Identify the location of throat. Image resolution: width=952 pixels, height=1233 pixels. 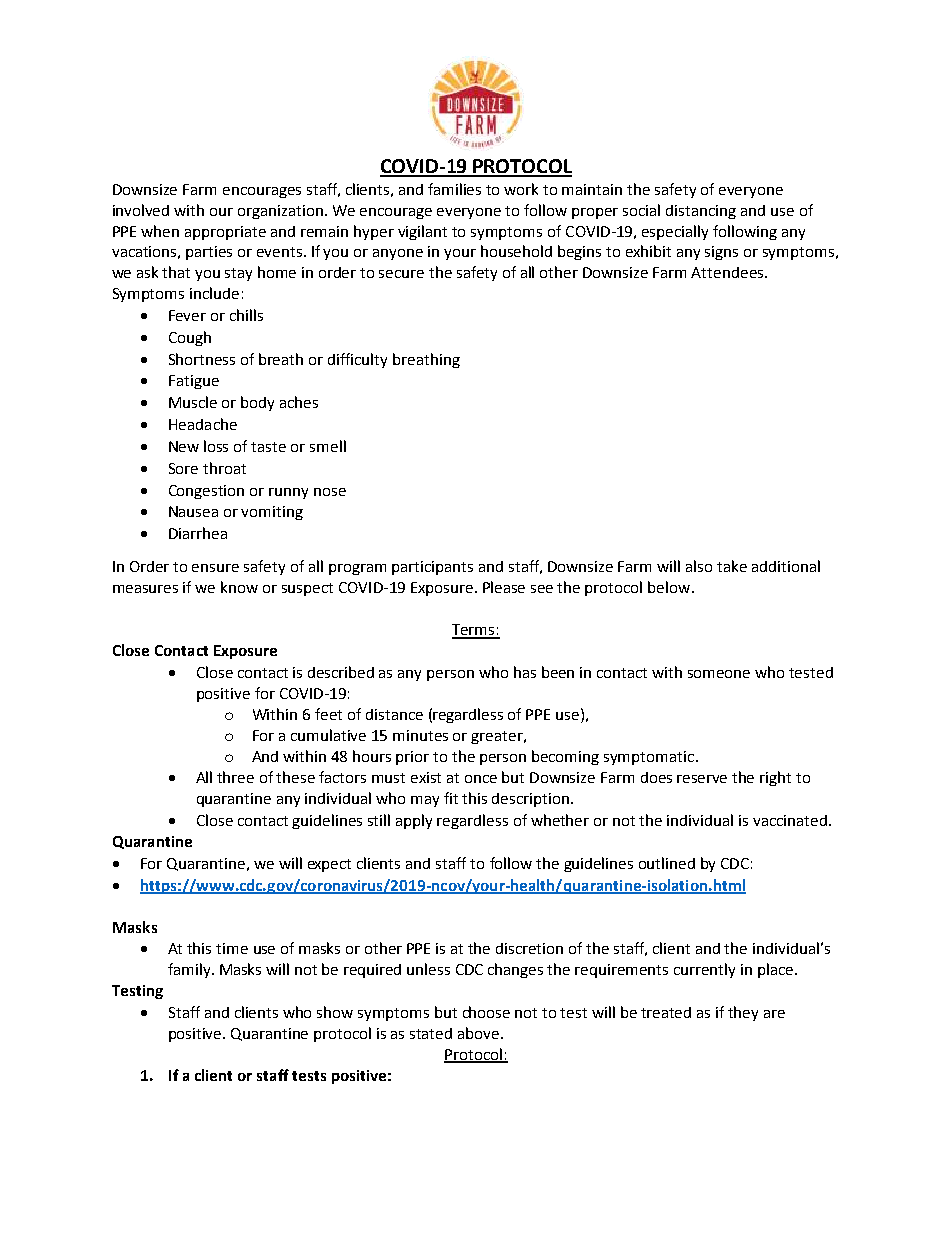
(224, 468).
